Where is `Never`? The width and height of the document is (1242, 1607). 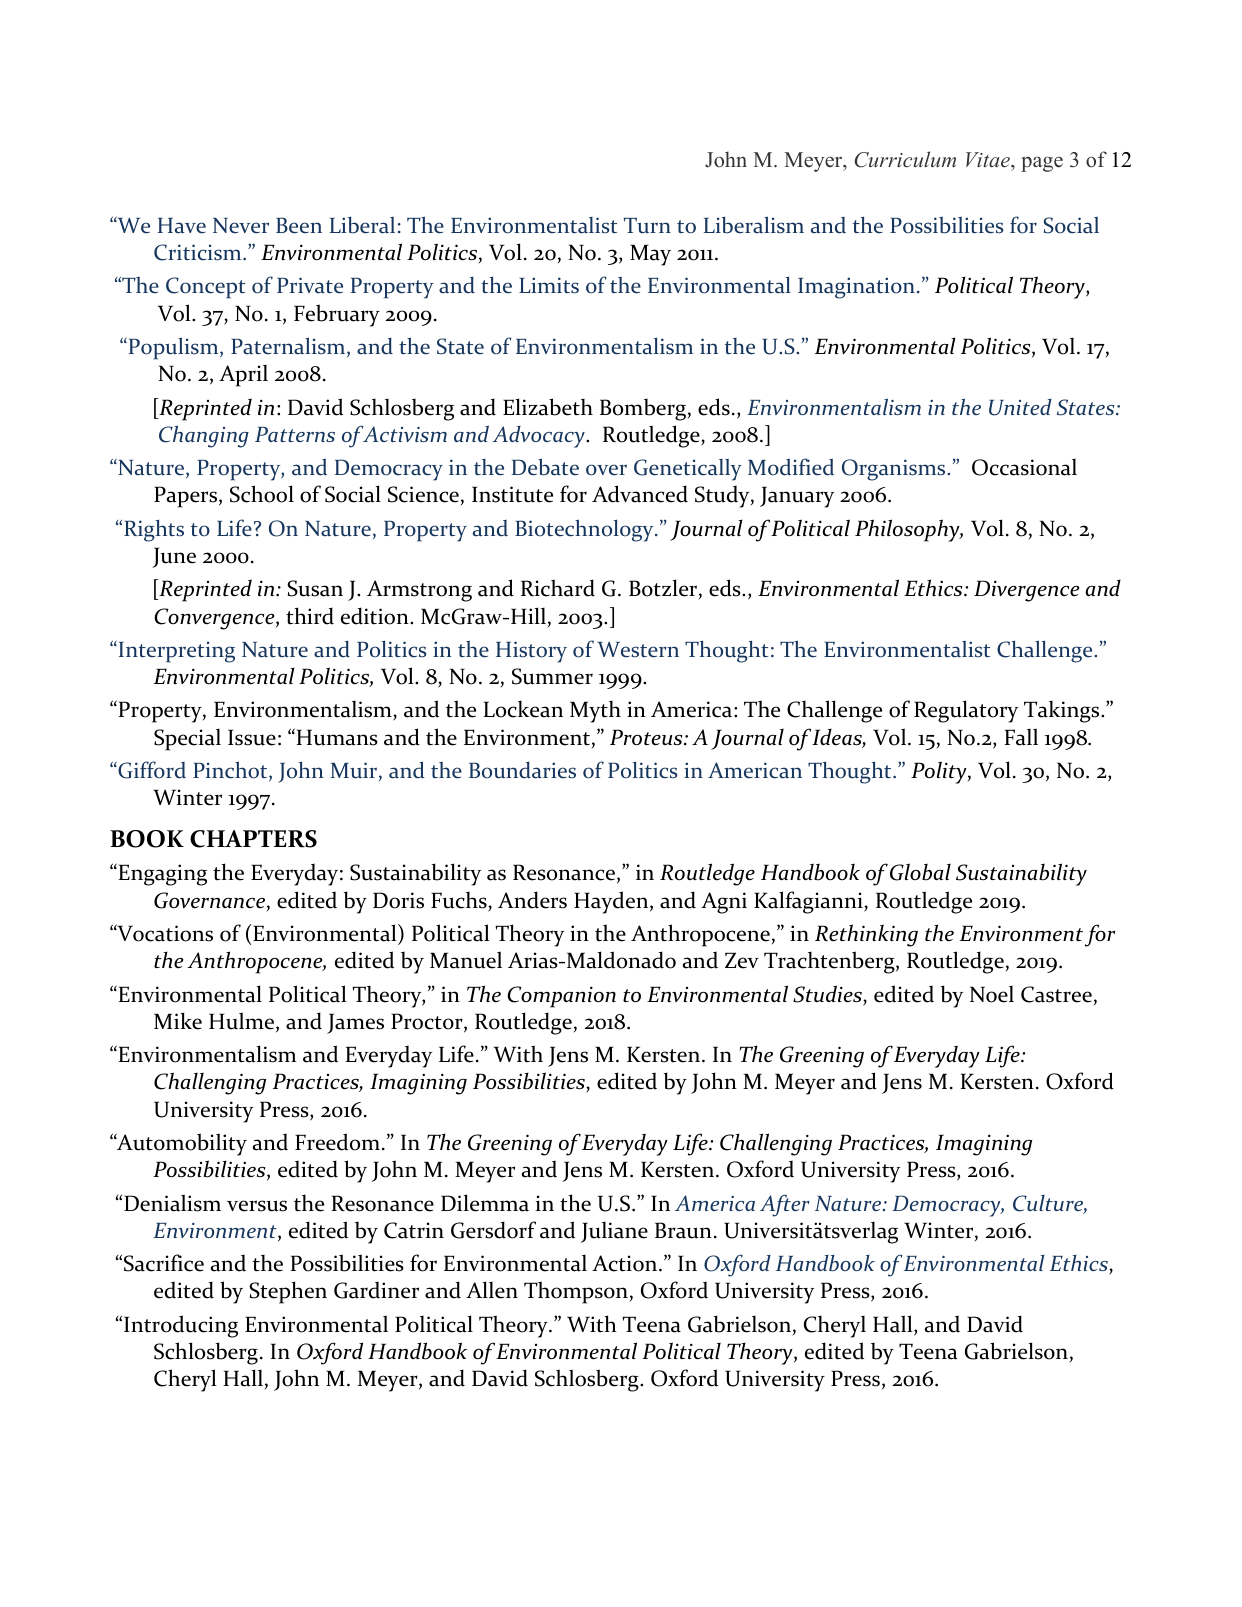 Never is located at coordinates (241, 226).
